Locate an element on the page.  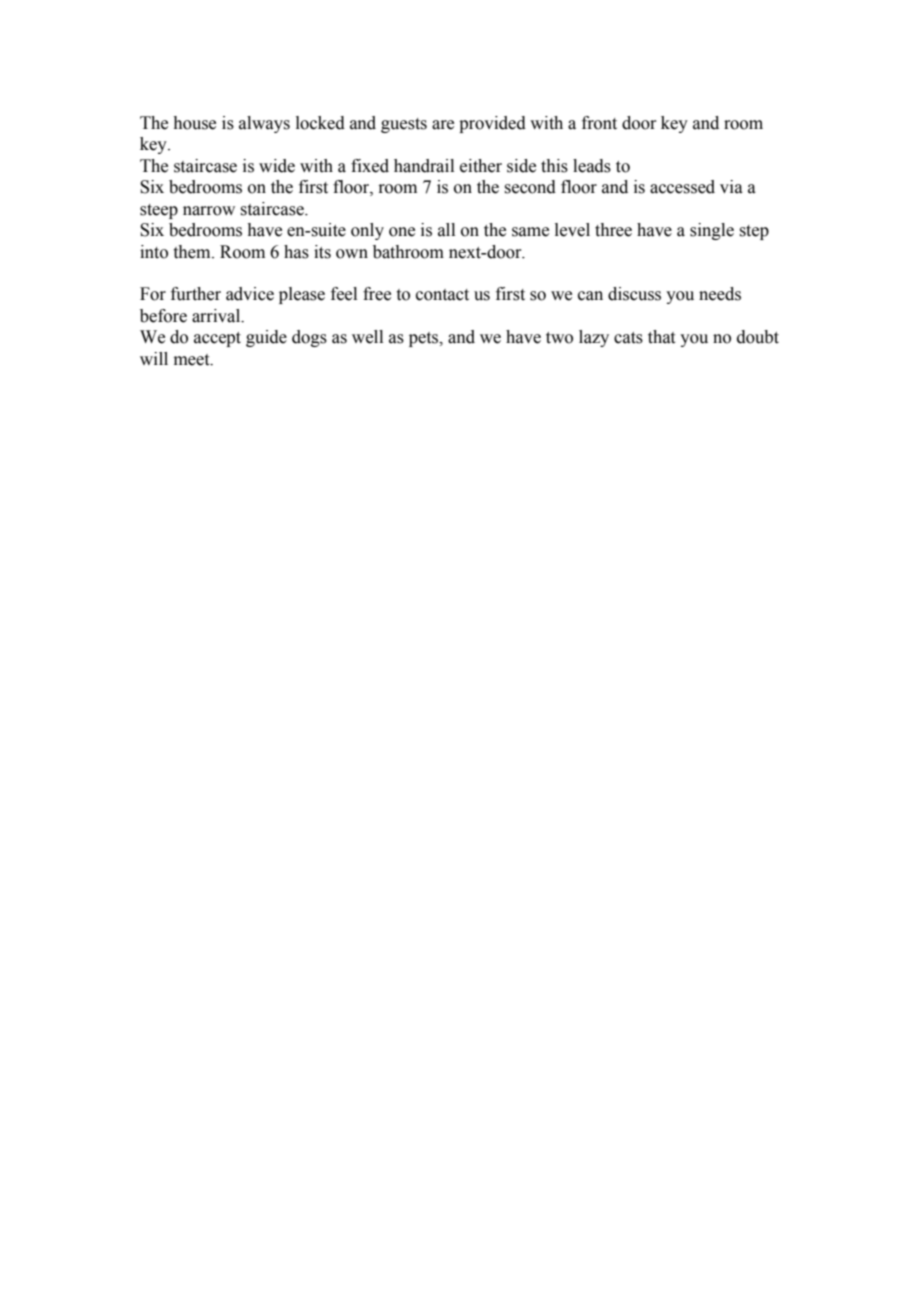
single is located at coordinates (712, 231).
